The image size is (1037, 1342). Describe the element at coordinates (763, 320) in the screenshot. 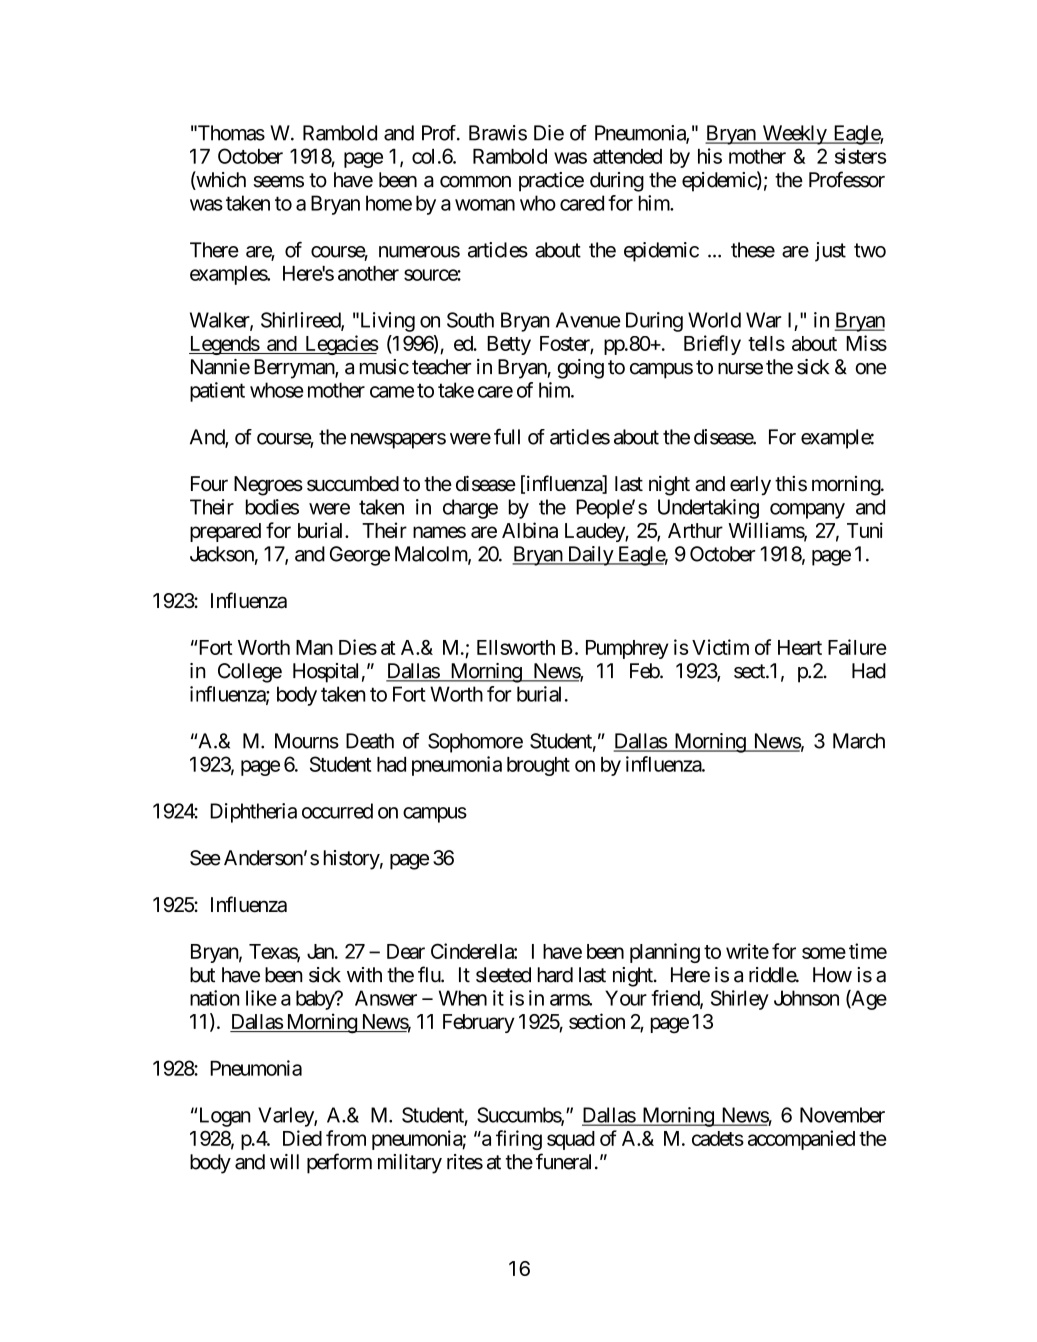

I see `War` at that location.
